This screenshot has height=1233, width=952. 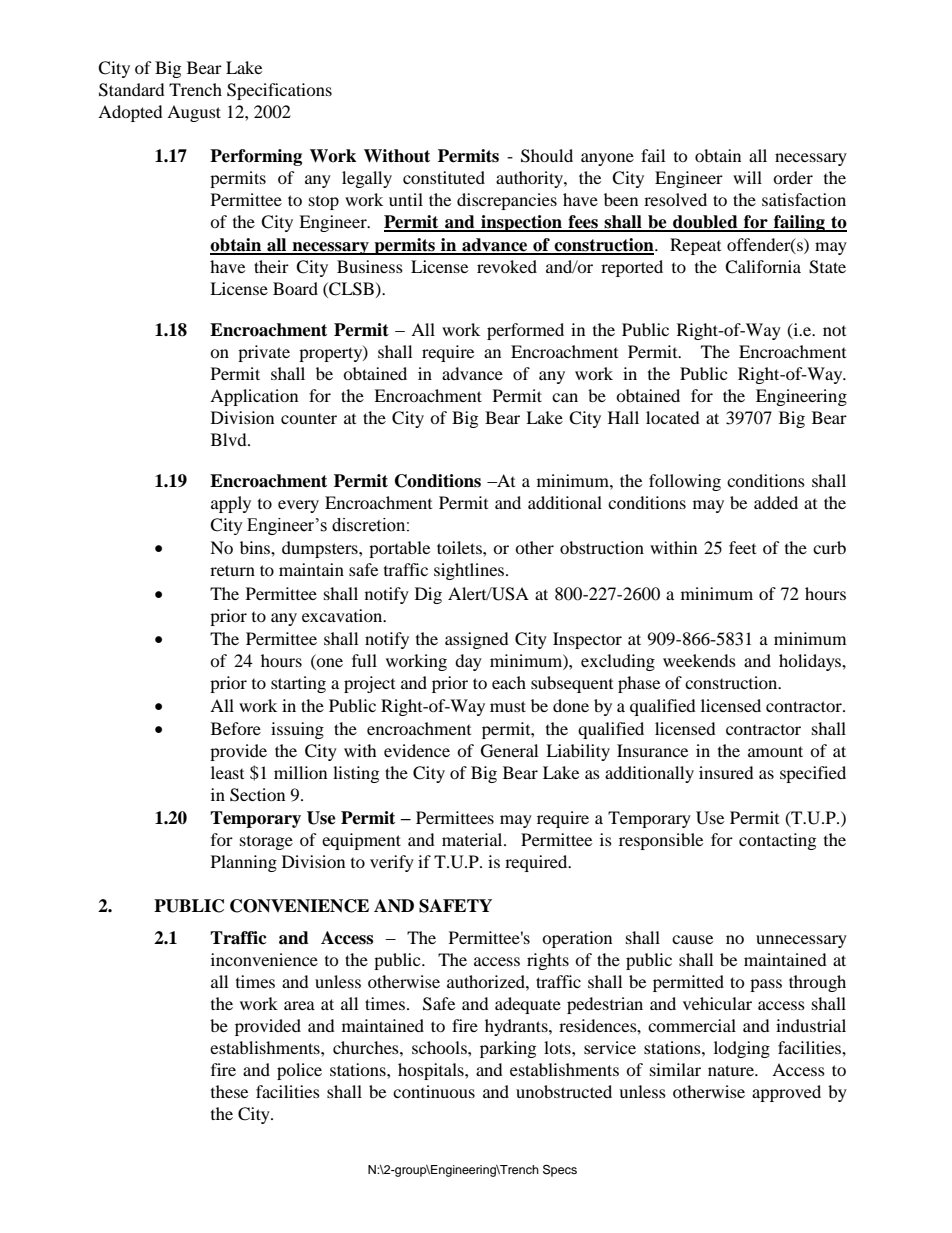 I want to click on constituted, so click(x=444, y=177).
